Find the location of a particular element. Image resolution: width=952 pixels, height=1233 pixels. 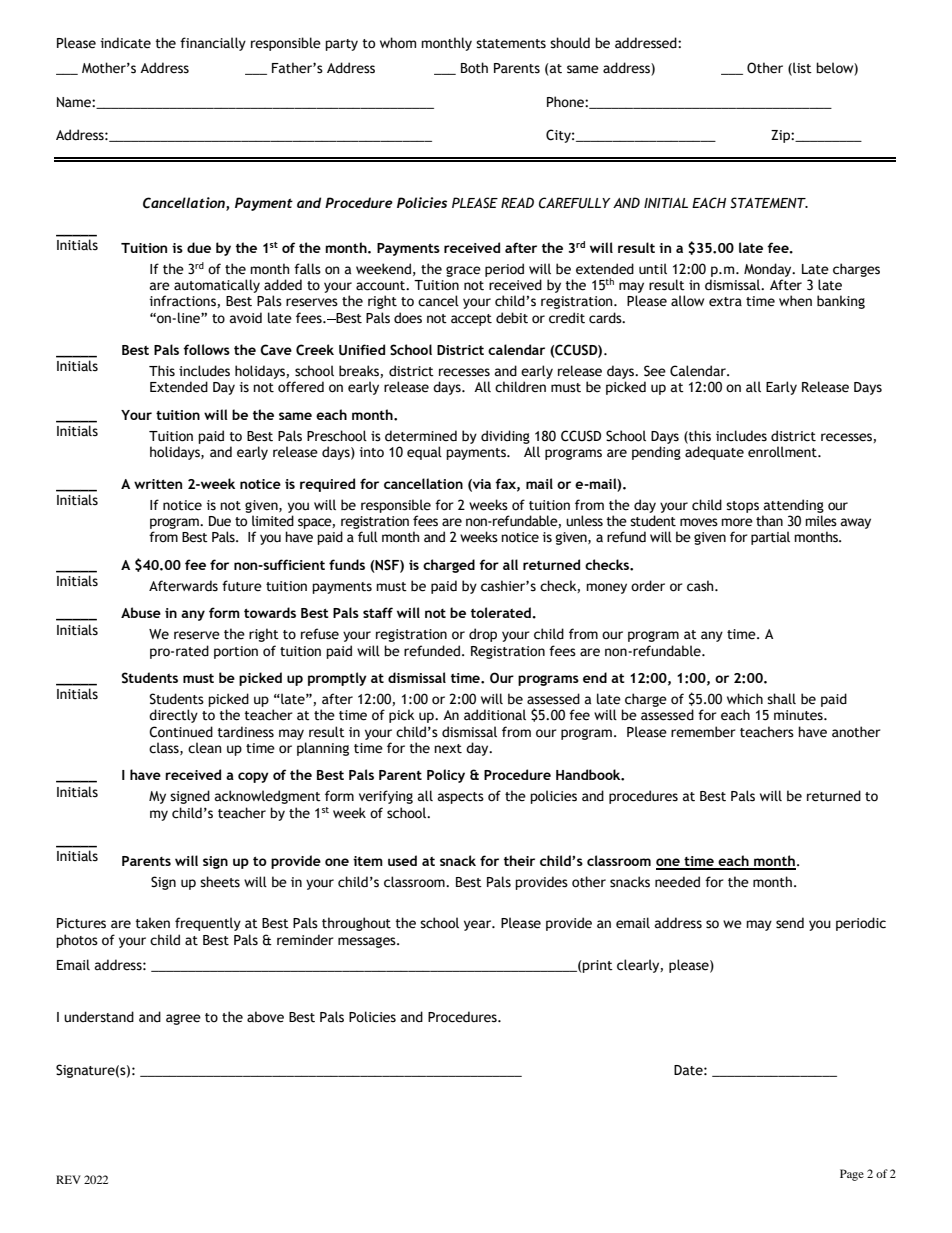

should is located at coordinates (570, 43).
